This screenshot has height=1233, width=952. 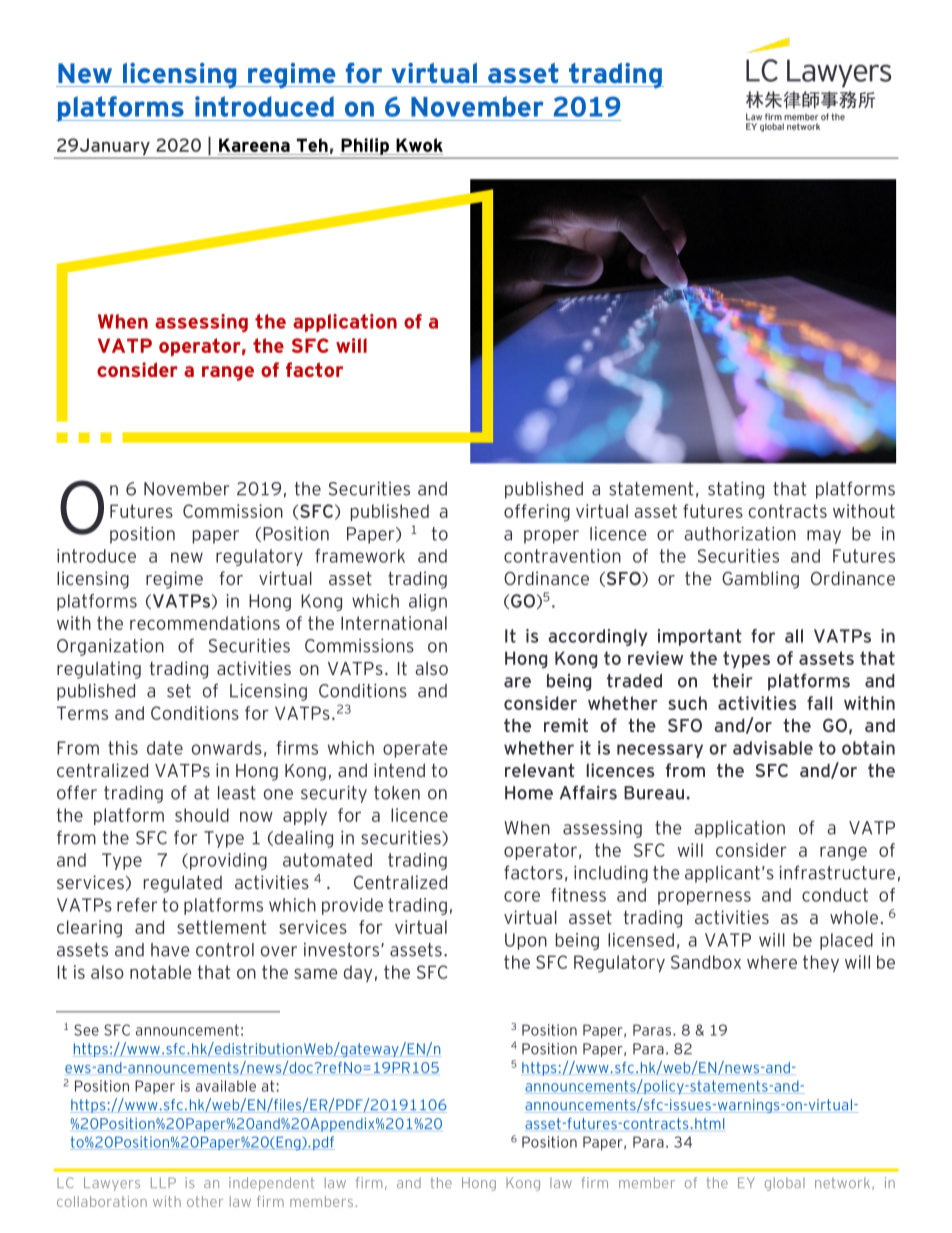 What do you see at coordinates (837, 872) in the screenshot?
I see `infrastructure` at bounding box center [837, 872].
